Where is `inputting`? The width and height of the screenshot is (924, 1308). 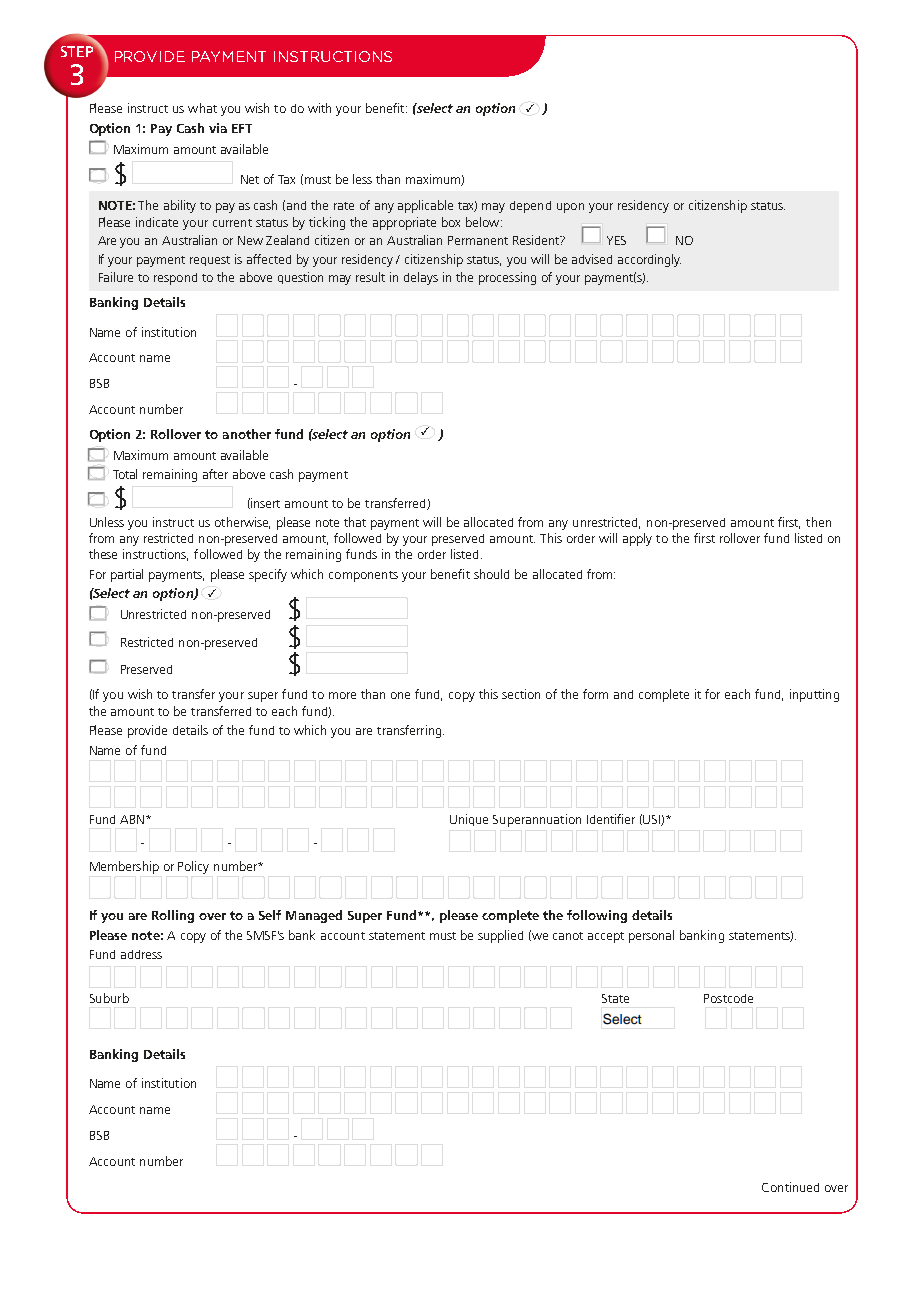
inputting is located at coordinates (814, 695).
